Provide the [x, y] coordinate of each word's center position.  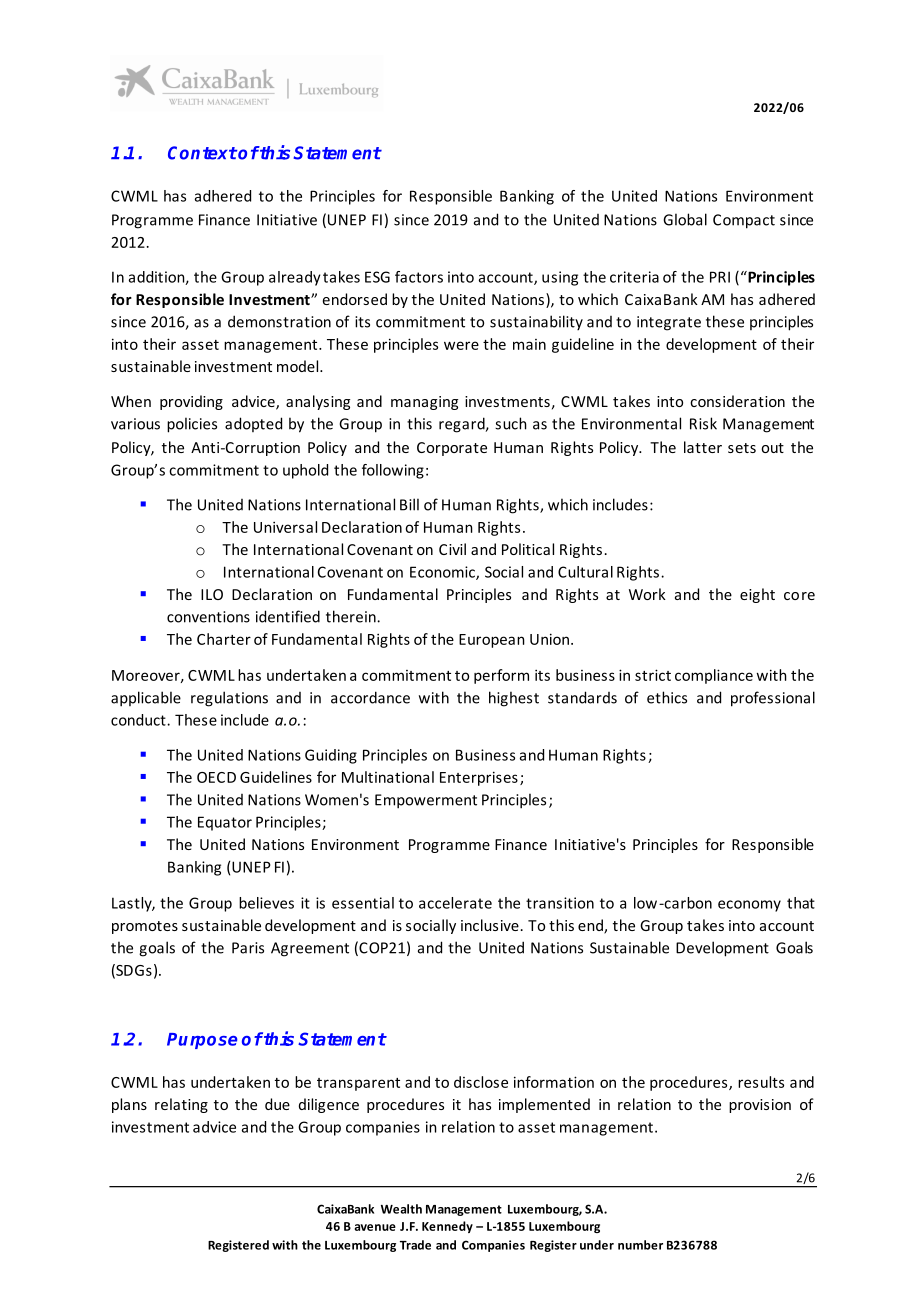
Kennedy [447, 1227]
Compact [744, 221]
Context [202, 153]
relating [181, 1105]
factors [419, 277]
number [640, 1245]
